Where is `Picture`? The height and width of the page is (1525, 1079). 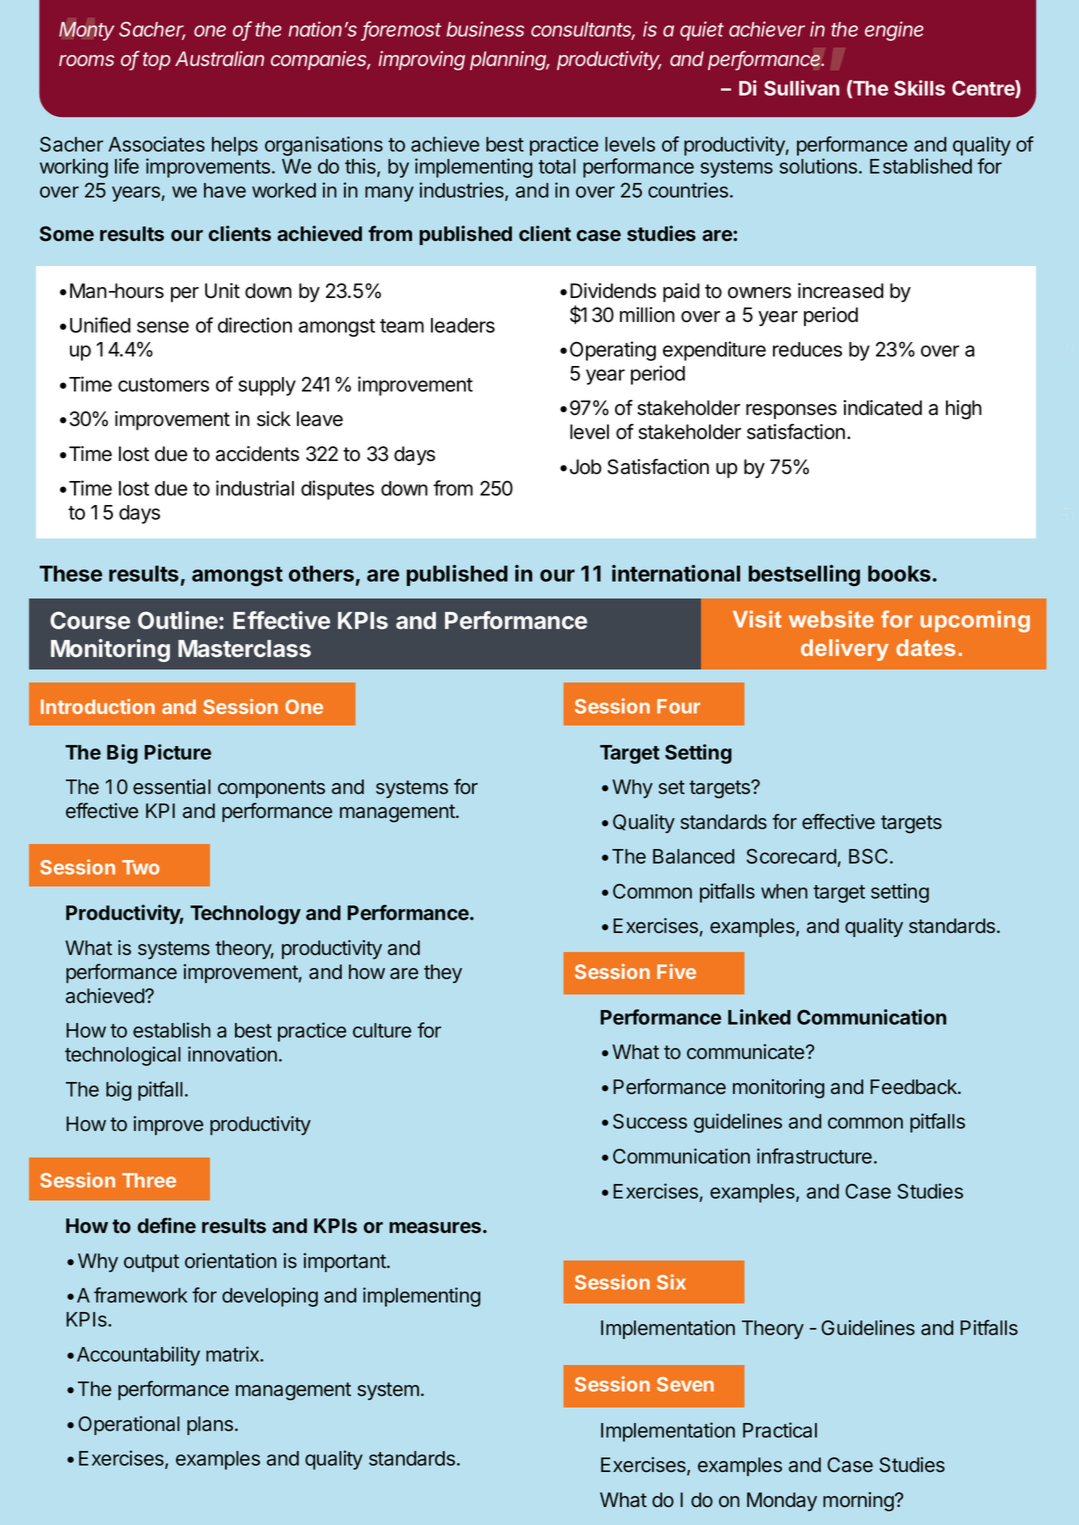
Picture is located at coordinates (177, 752).
